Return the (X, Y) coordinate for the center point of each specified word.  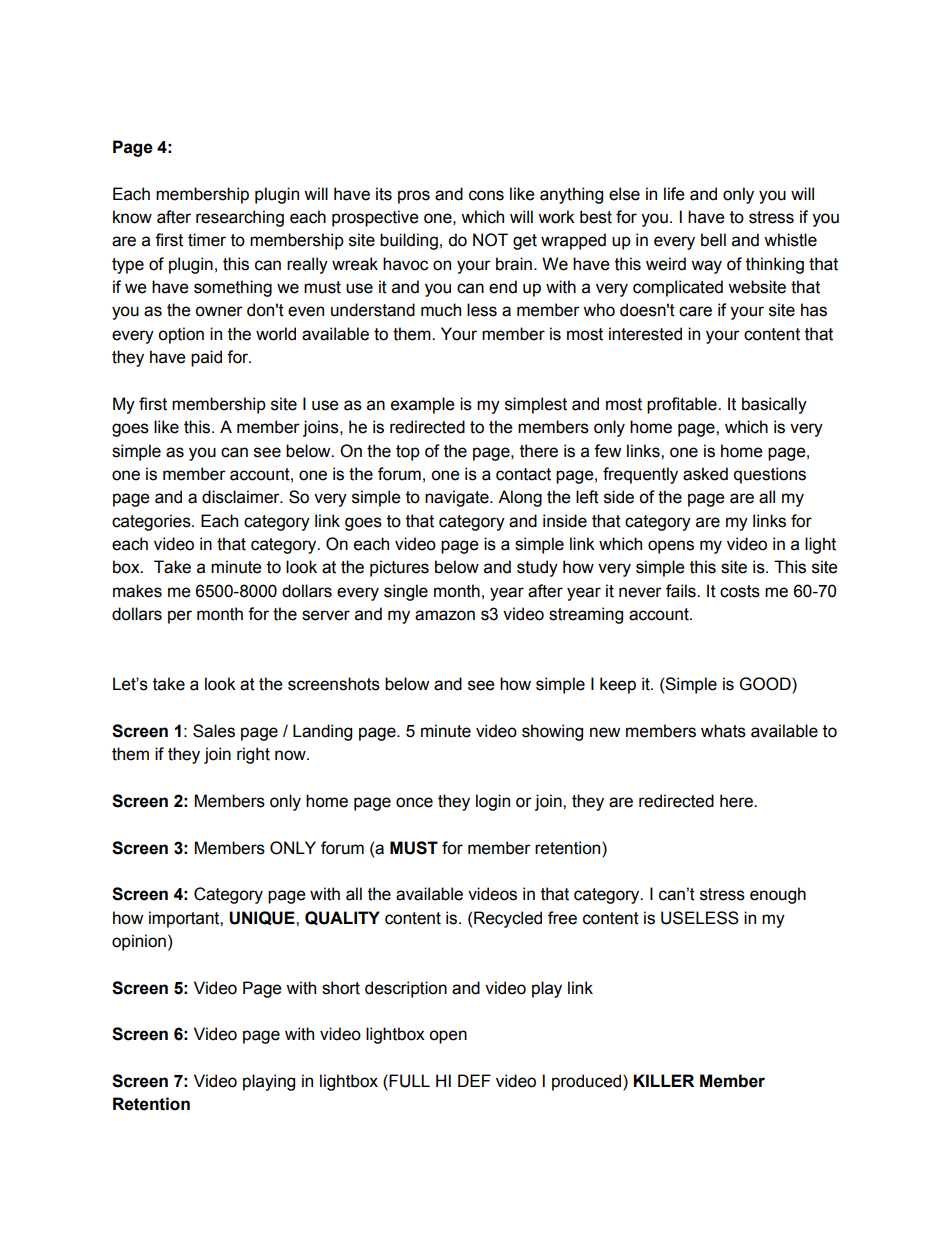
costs (740, 591)
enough (778, 895)
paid (206, 358)
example (423, 405)
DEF (474, 1080)
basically (774, 405)
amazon (445, 615)
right (253, 755)
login (493, 802)
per (180, 617)
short (341, 988)
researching (240, 218)
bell (713, 240)
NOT (490, 240)
